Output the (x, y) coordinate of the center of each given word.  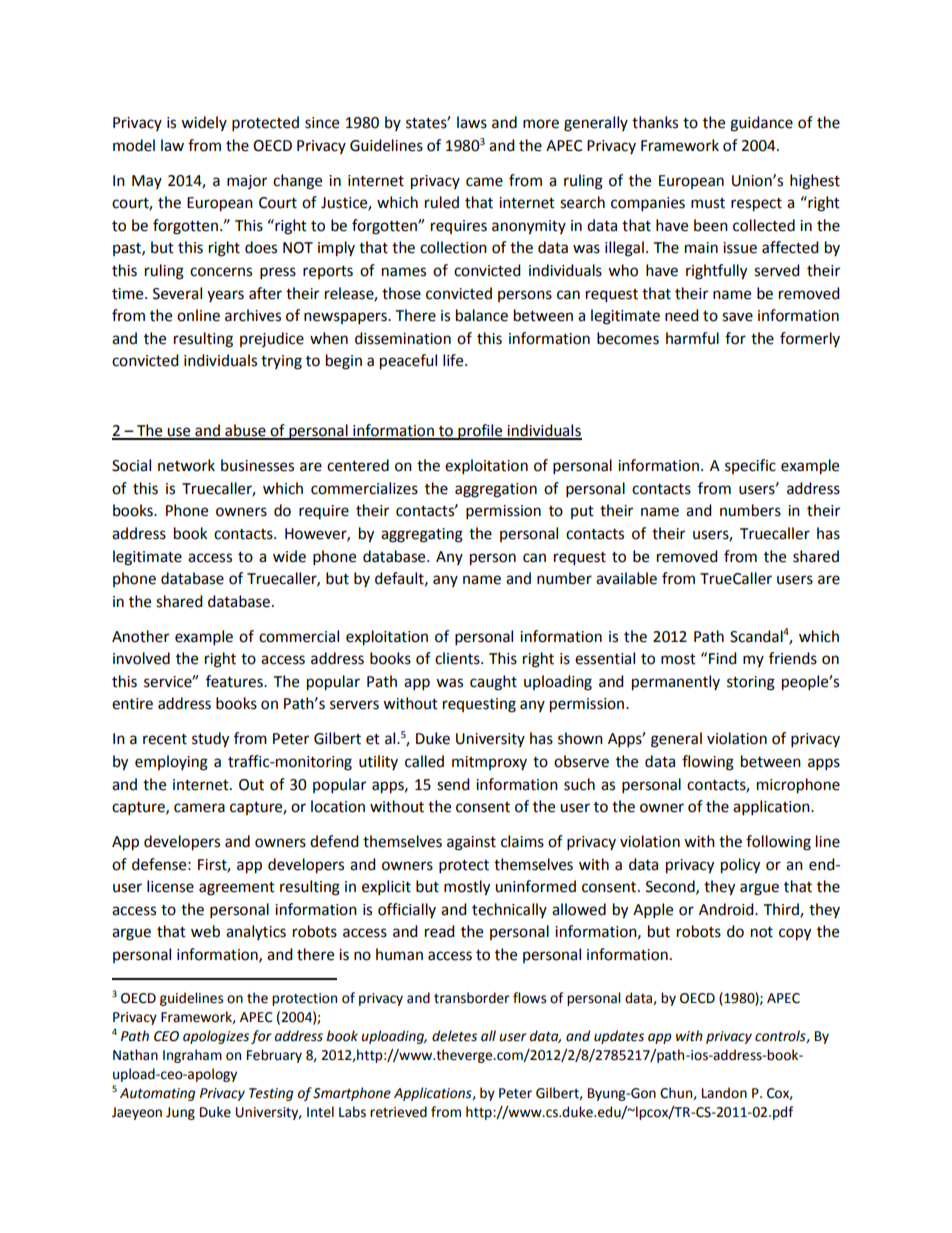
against (471, 843)
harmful (692, 338)
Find (723, 658)
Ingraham (192, 1056)
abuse (245, 431)
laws (472, 122)
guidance (761, 124)
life (454, 360)
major (247, 182)
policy (740, 866)
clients (458, 658)
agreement (237, 889)
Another (140, 636)
